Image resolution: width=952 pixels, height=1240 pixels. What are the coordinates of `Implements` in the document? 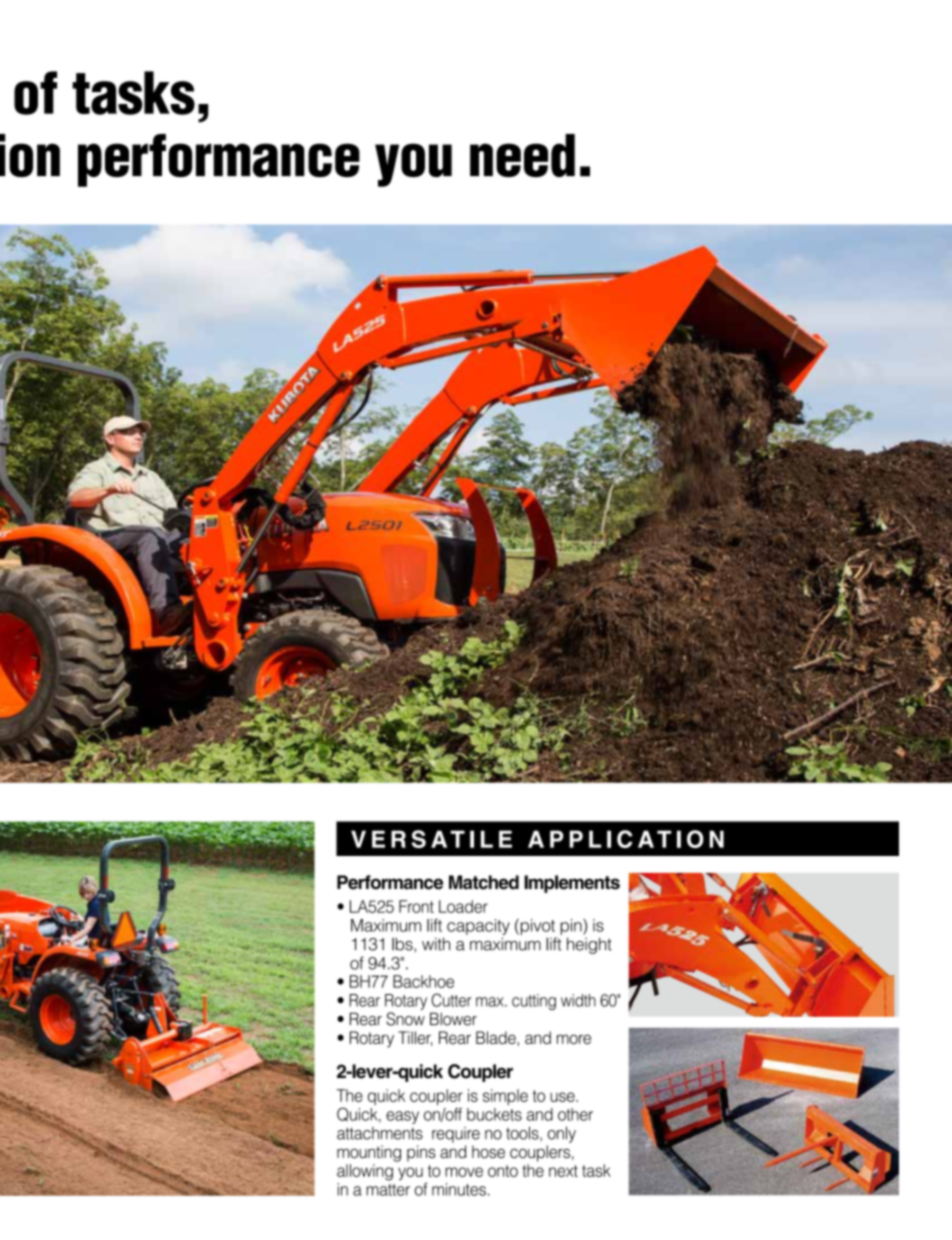 It's located at (572, 884).
